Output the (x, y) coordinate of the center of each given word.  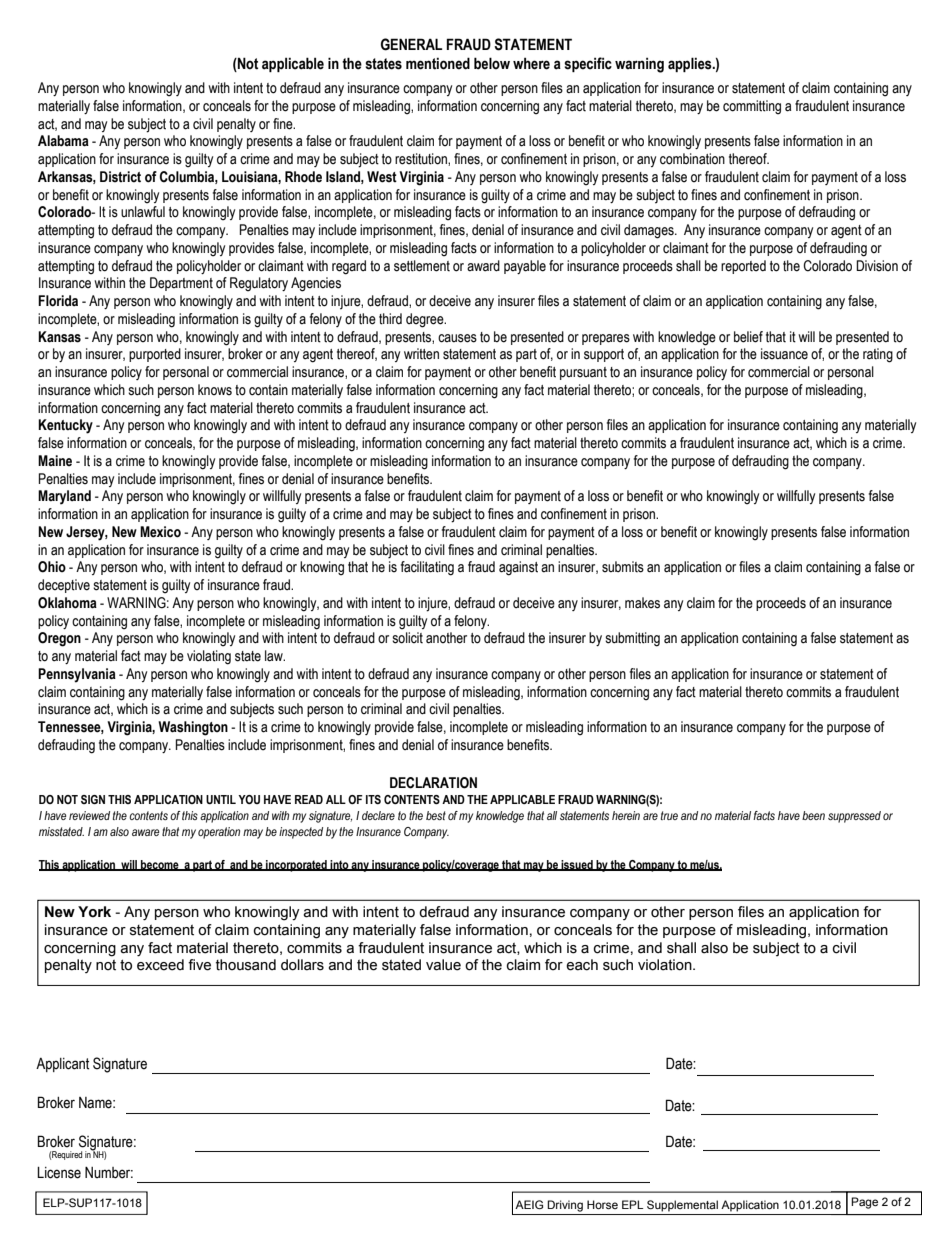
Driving (565, 1206)
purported (155, 355)
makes (642, 603)
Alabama (63, 141)
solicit (407, 638)
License (59, 1173)
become (160, 865)
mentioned (438, 63)
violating (209, 657)
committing (752, 107)
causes (457, 338)
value (443, 965)
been (813, 815)
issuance (784, 354)
